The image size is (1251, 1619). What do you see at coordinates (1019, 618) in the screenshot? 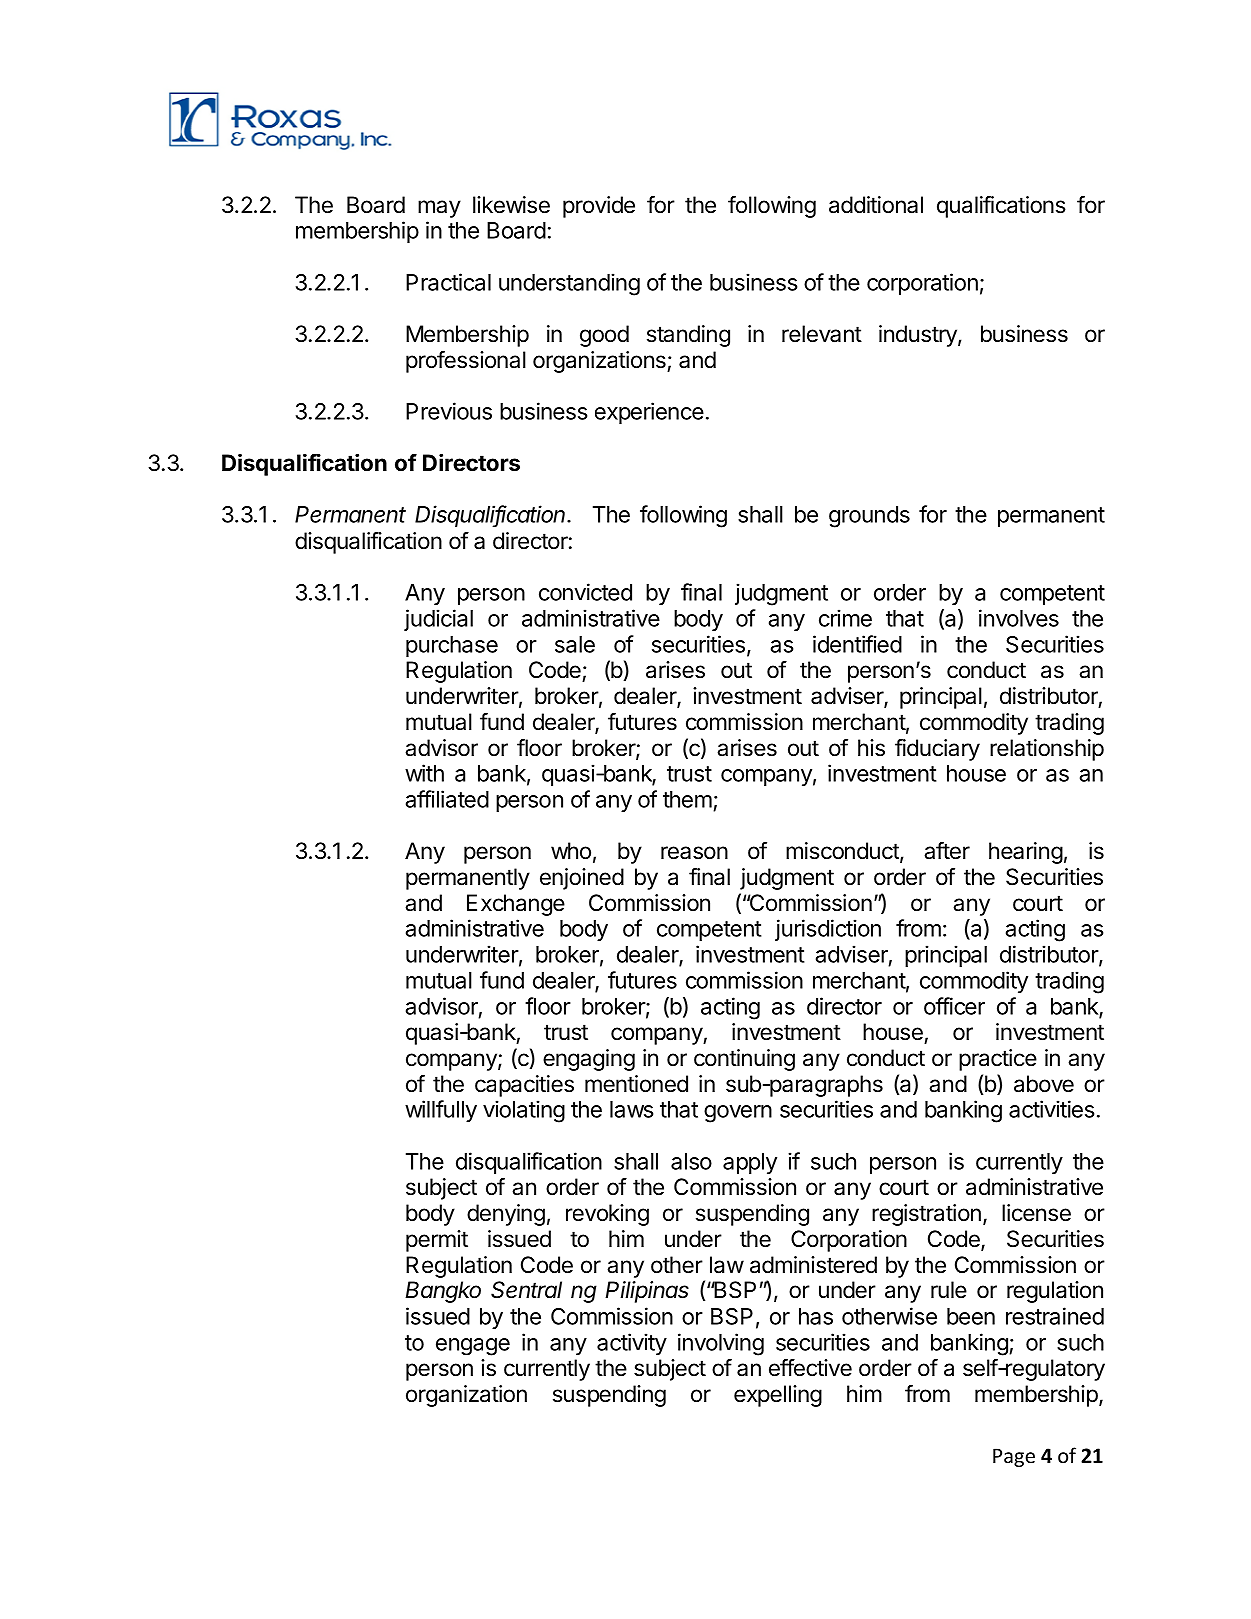
I see `involves` at bounding box center [1019, 618].
